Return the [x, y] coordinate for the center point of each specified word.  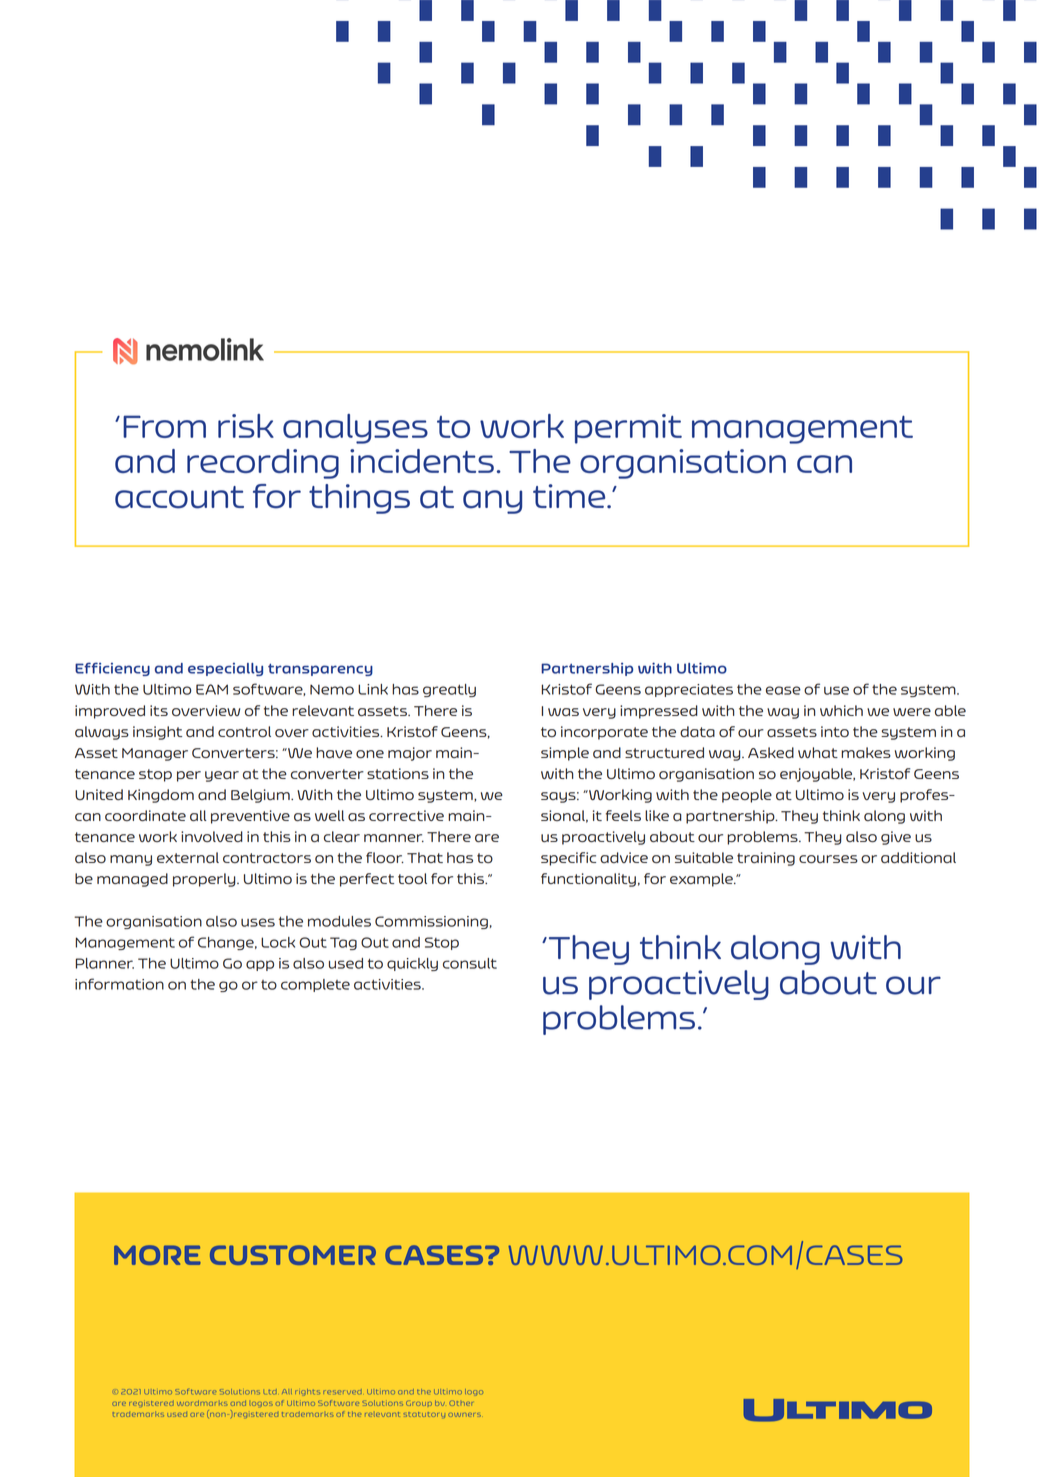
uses [258, 922]
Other [461, 1403]
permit [628, 429]
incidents [422, 461]
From [164, 426]
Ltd [270, 1392]
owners [464, 1415]
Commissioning [431, 922]
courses [828, 859]
